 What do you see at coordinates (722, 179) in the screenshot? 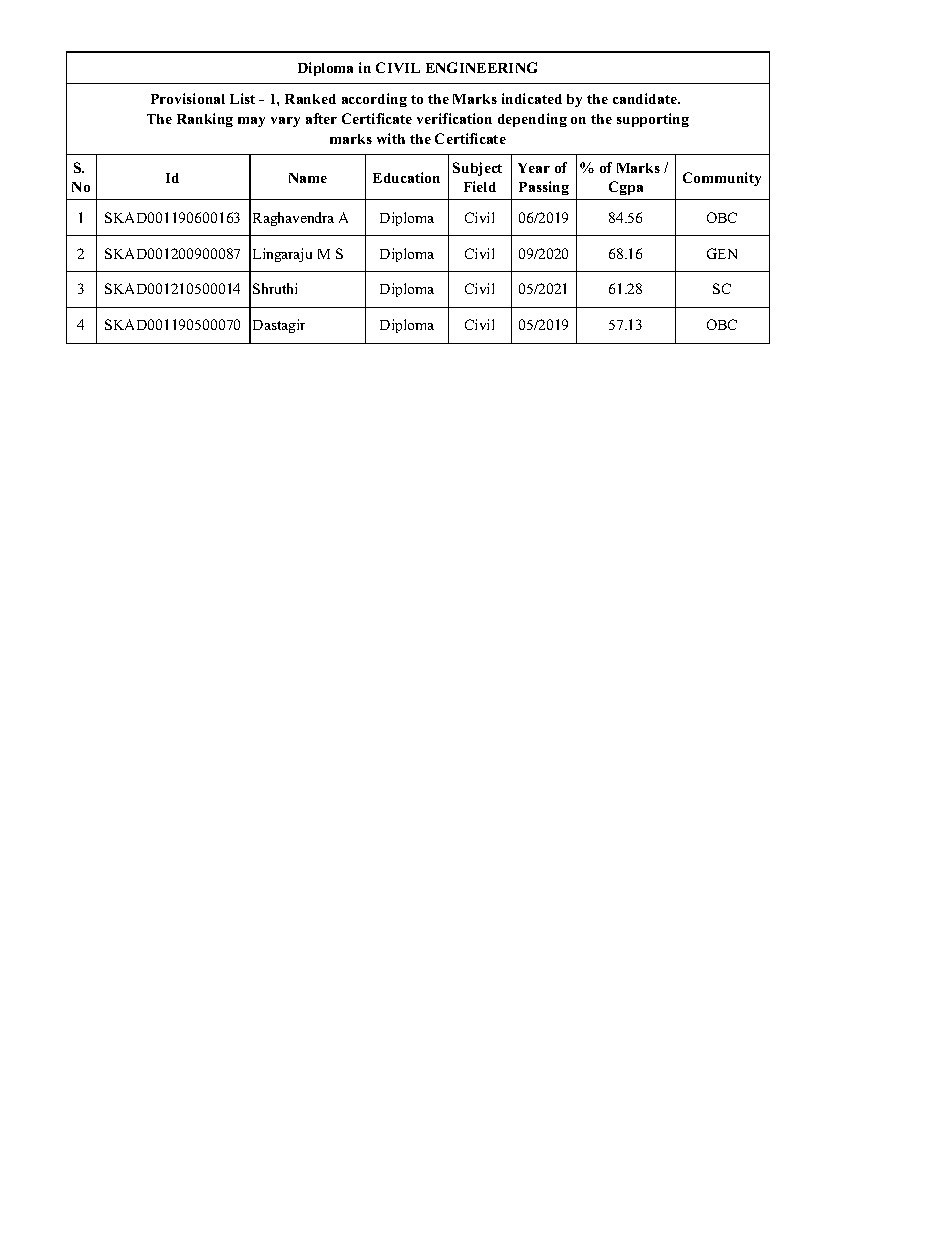
I see `Community` at bounding box center [722, 179].
